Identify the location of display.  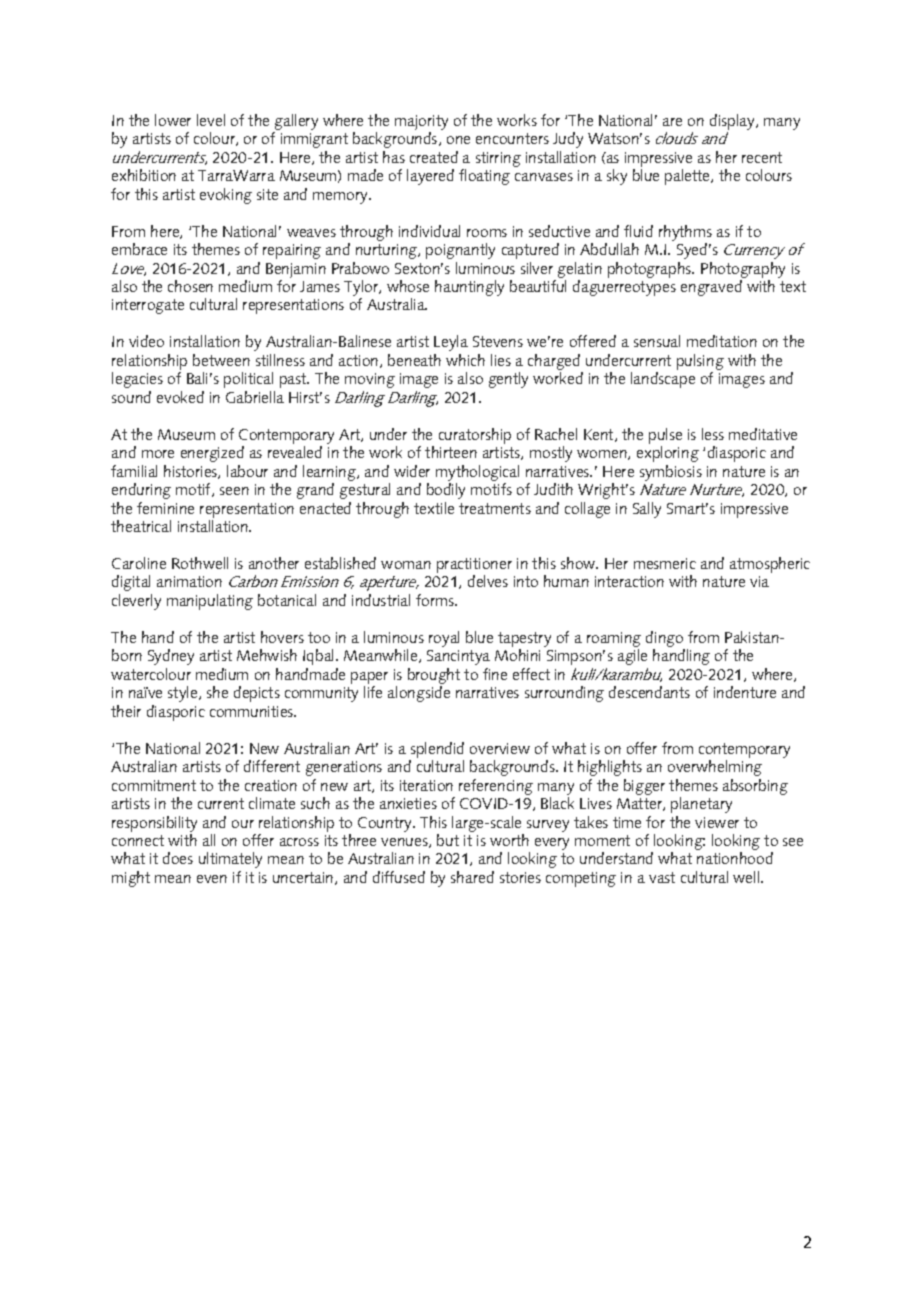
(733, 123).
